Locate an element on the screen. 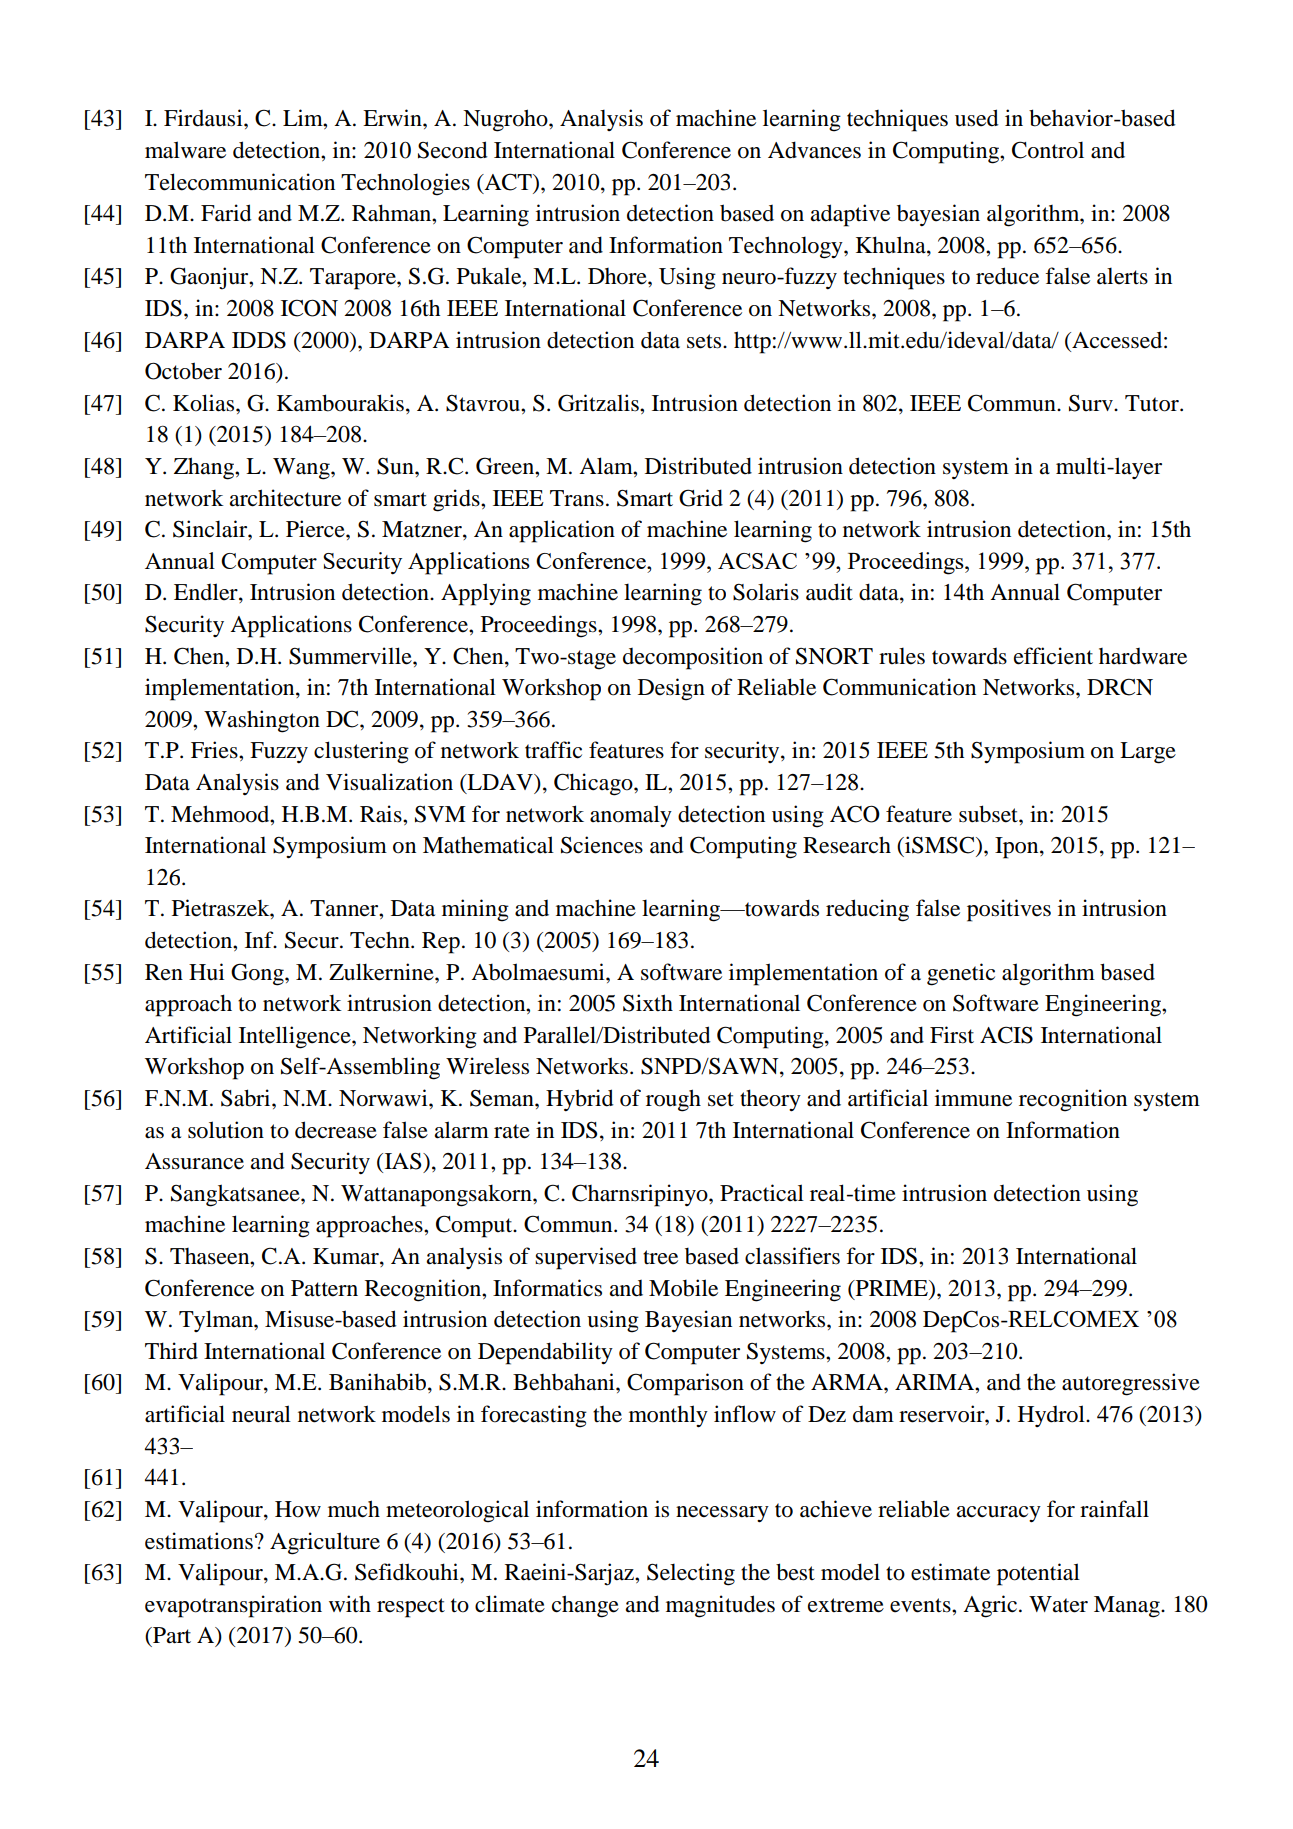 This screenshot has width=1293, height=1829. Washington is located at coordinates (262, 721).
